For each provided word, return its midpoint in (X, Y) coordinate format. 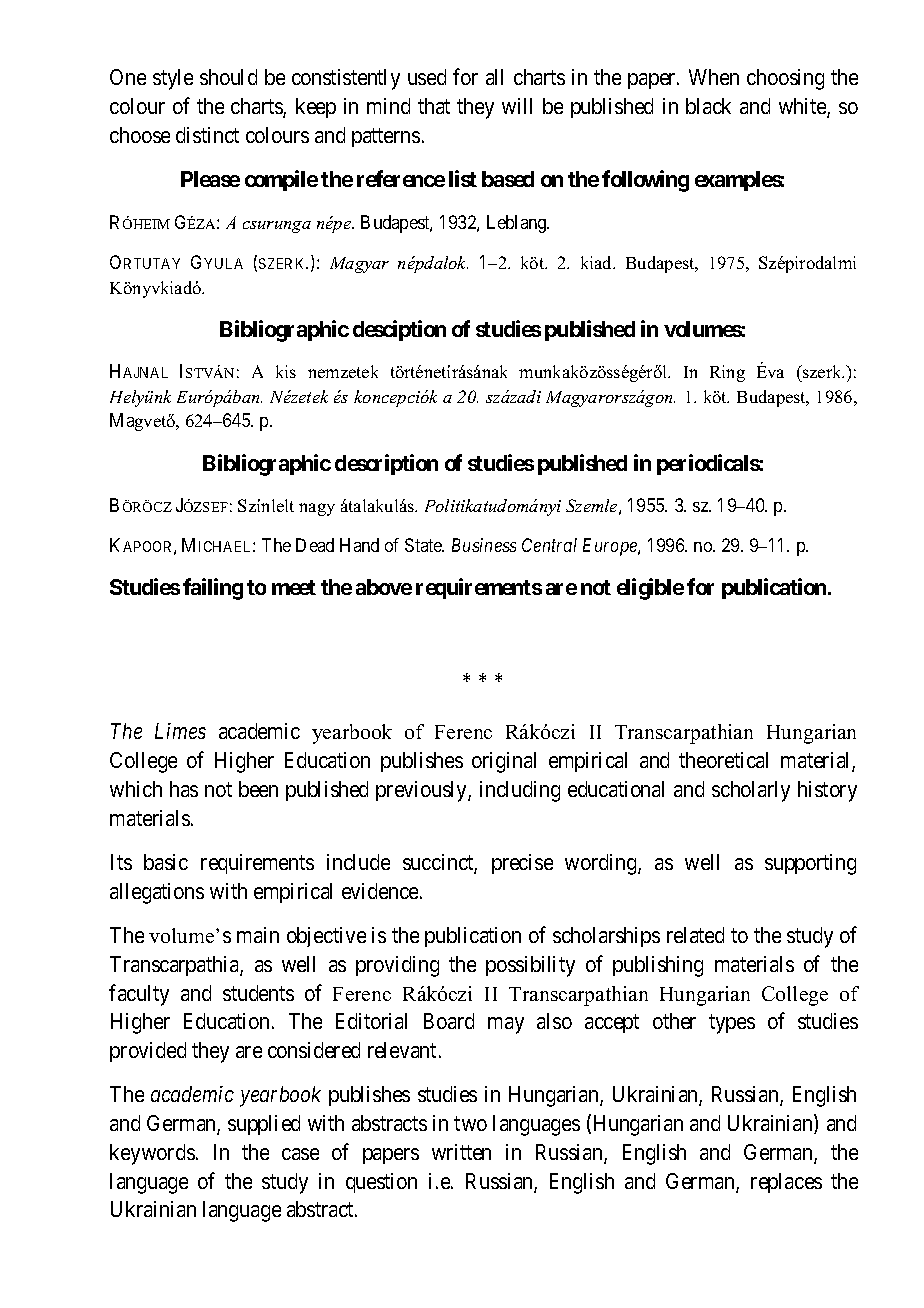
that (434, 106)
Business (484, 545)
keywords (152, 1154)
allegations (157, 893)
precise (522, 864)
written (461, 1152)
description (386, 464)
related (695, 935)
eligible (650, 589)
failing (213, 589)
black (708, 106)
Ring (727, 373)
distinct (207, 135)
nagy (317, 509)
